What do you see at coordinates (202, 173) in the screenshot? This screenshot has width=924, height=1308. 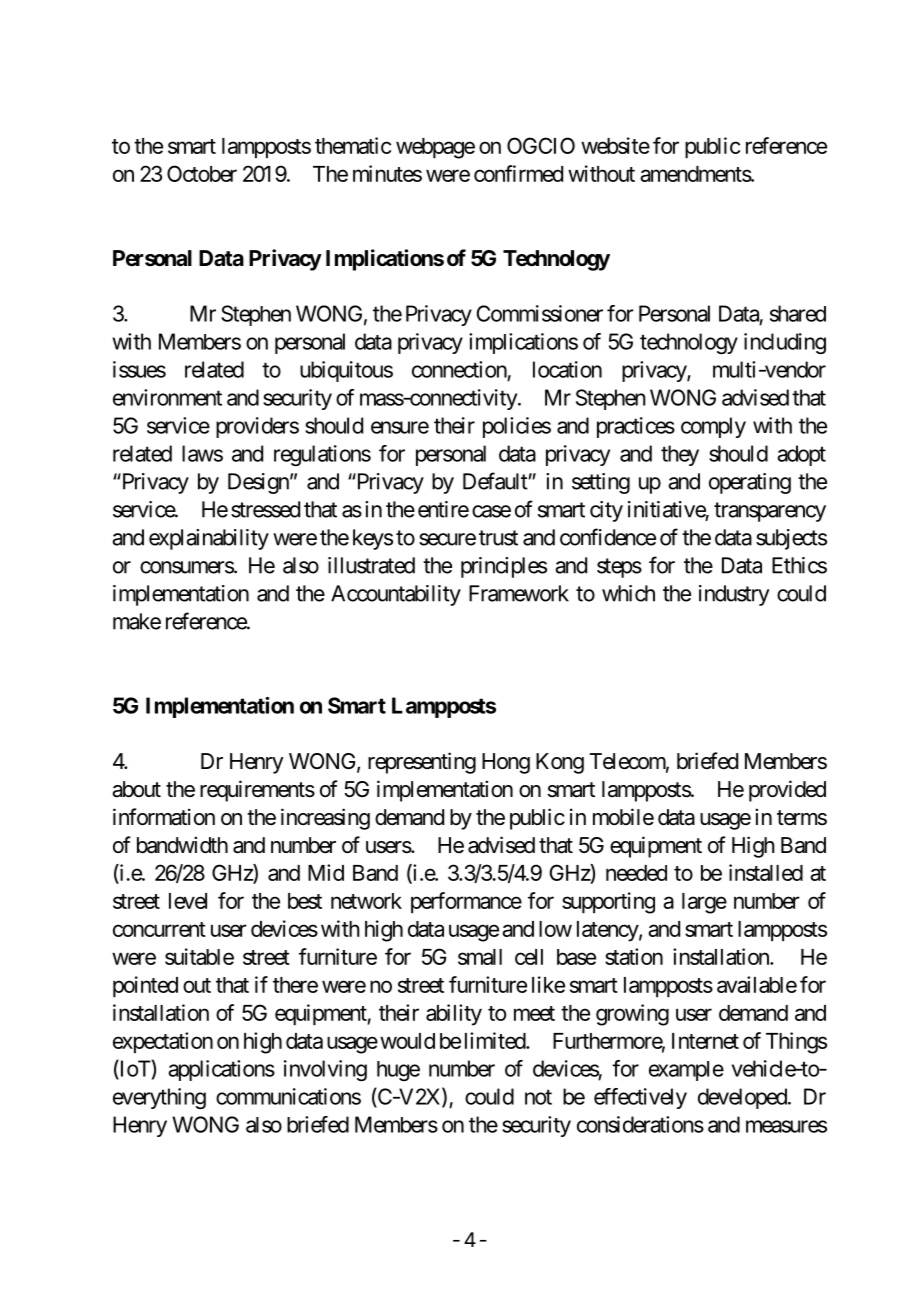 I see `October` at bounding box center [202, 173].
